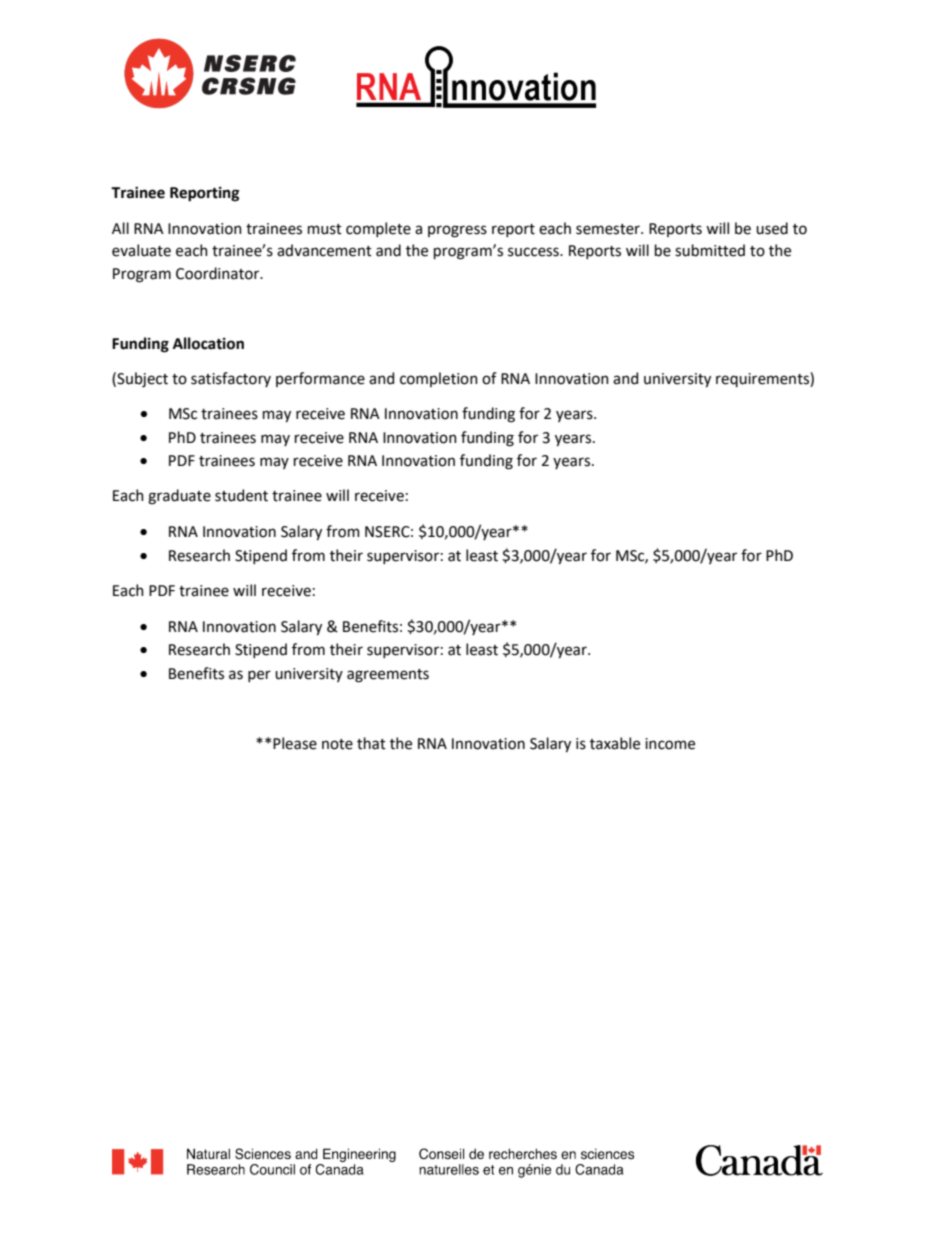 The height and width of the screenshot is (1233, 952). I want to click on agreements, so click(388, 676).
